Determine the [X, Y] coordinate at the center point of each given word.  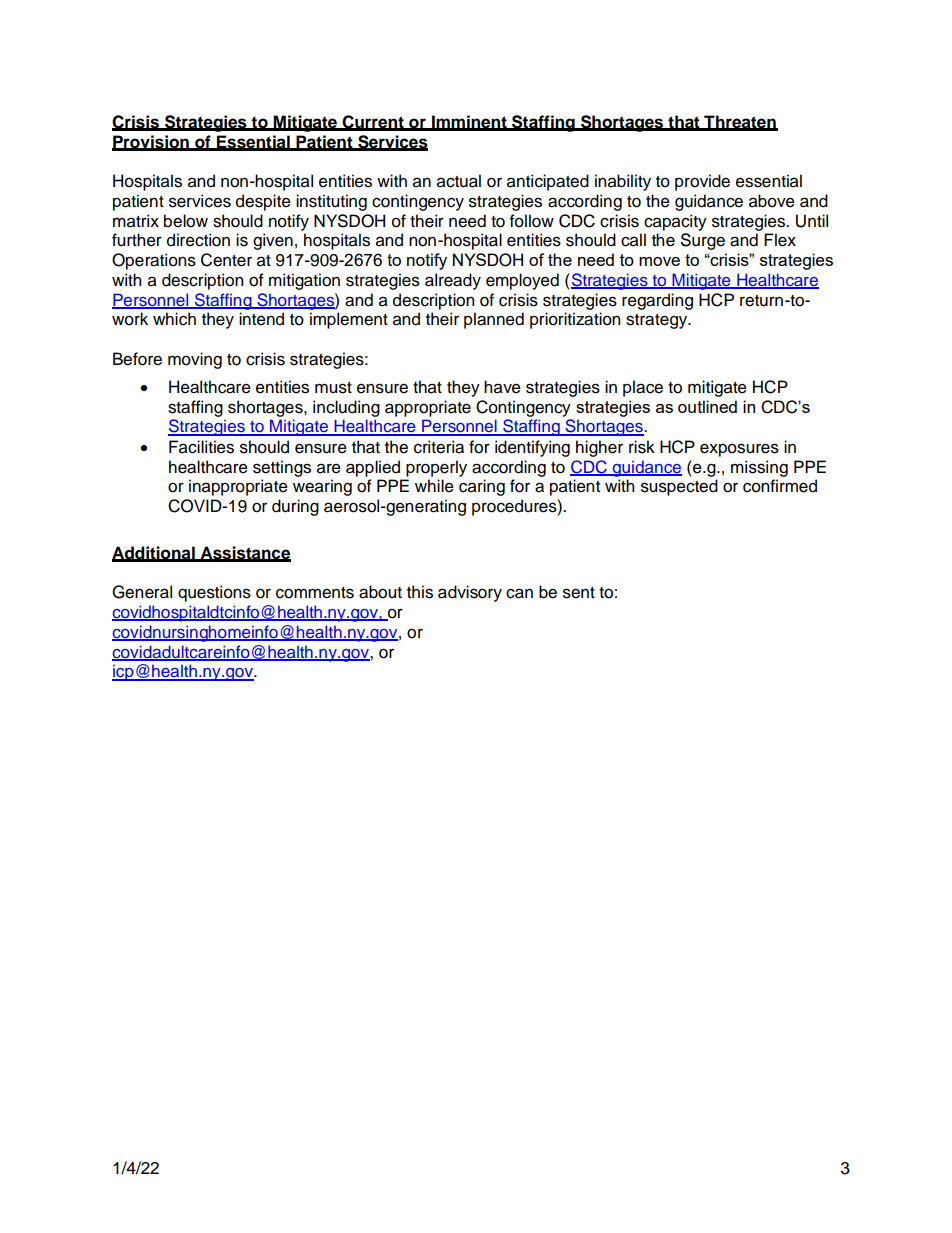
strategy [658, 321]
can [519, 593]
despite [263, 202]
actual [459, 181]
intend [261, 319]
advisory [470, 593]
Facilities [201, 447]
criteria [439, 447]
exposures [739, 450]
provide [702, 182]
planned [494, 320]
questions [214, 593]
